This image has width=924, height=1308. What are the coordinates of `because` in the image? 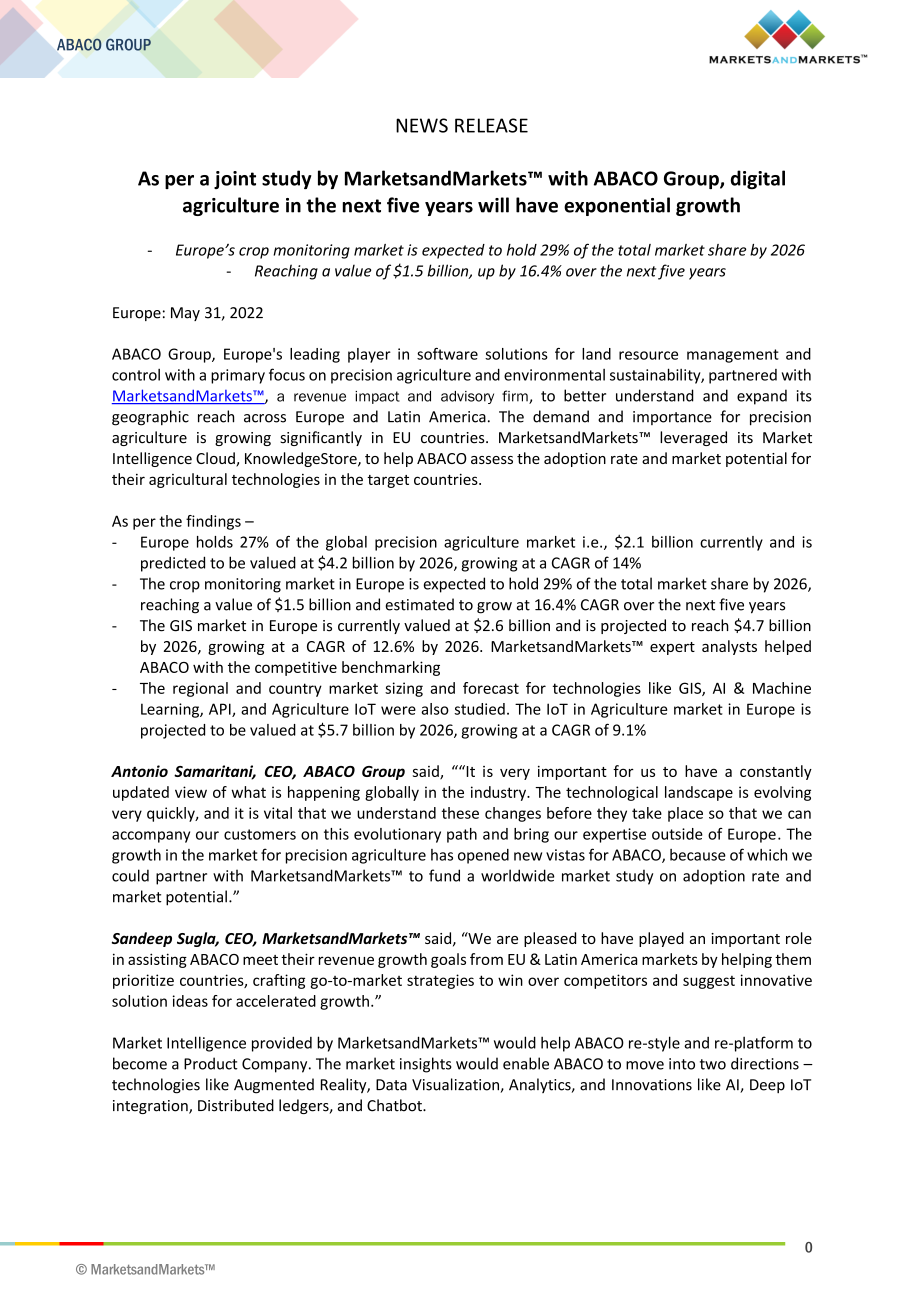 It's located at (698, 855).
